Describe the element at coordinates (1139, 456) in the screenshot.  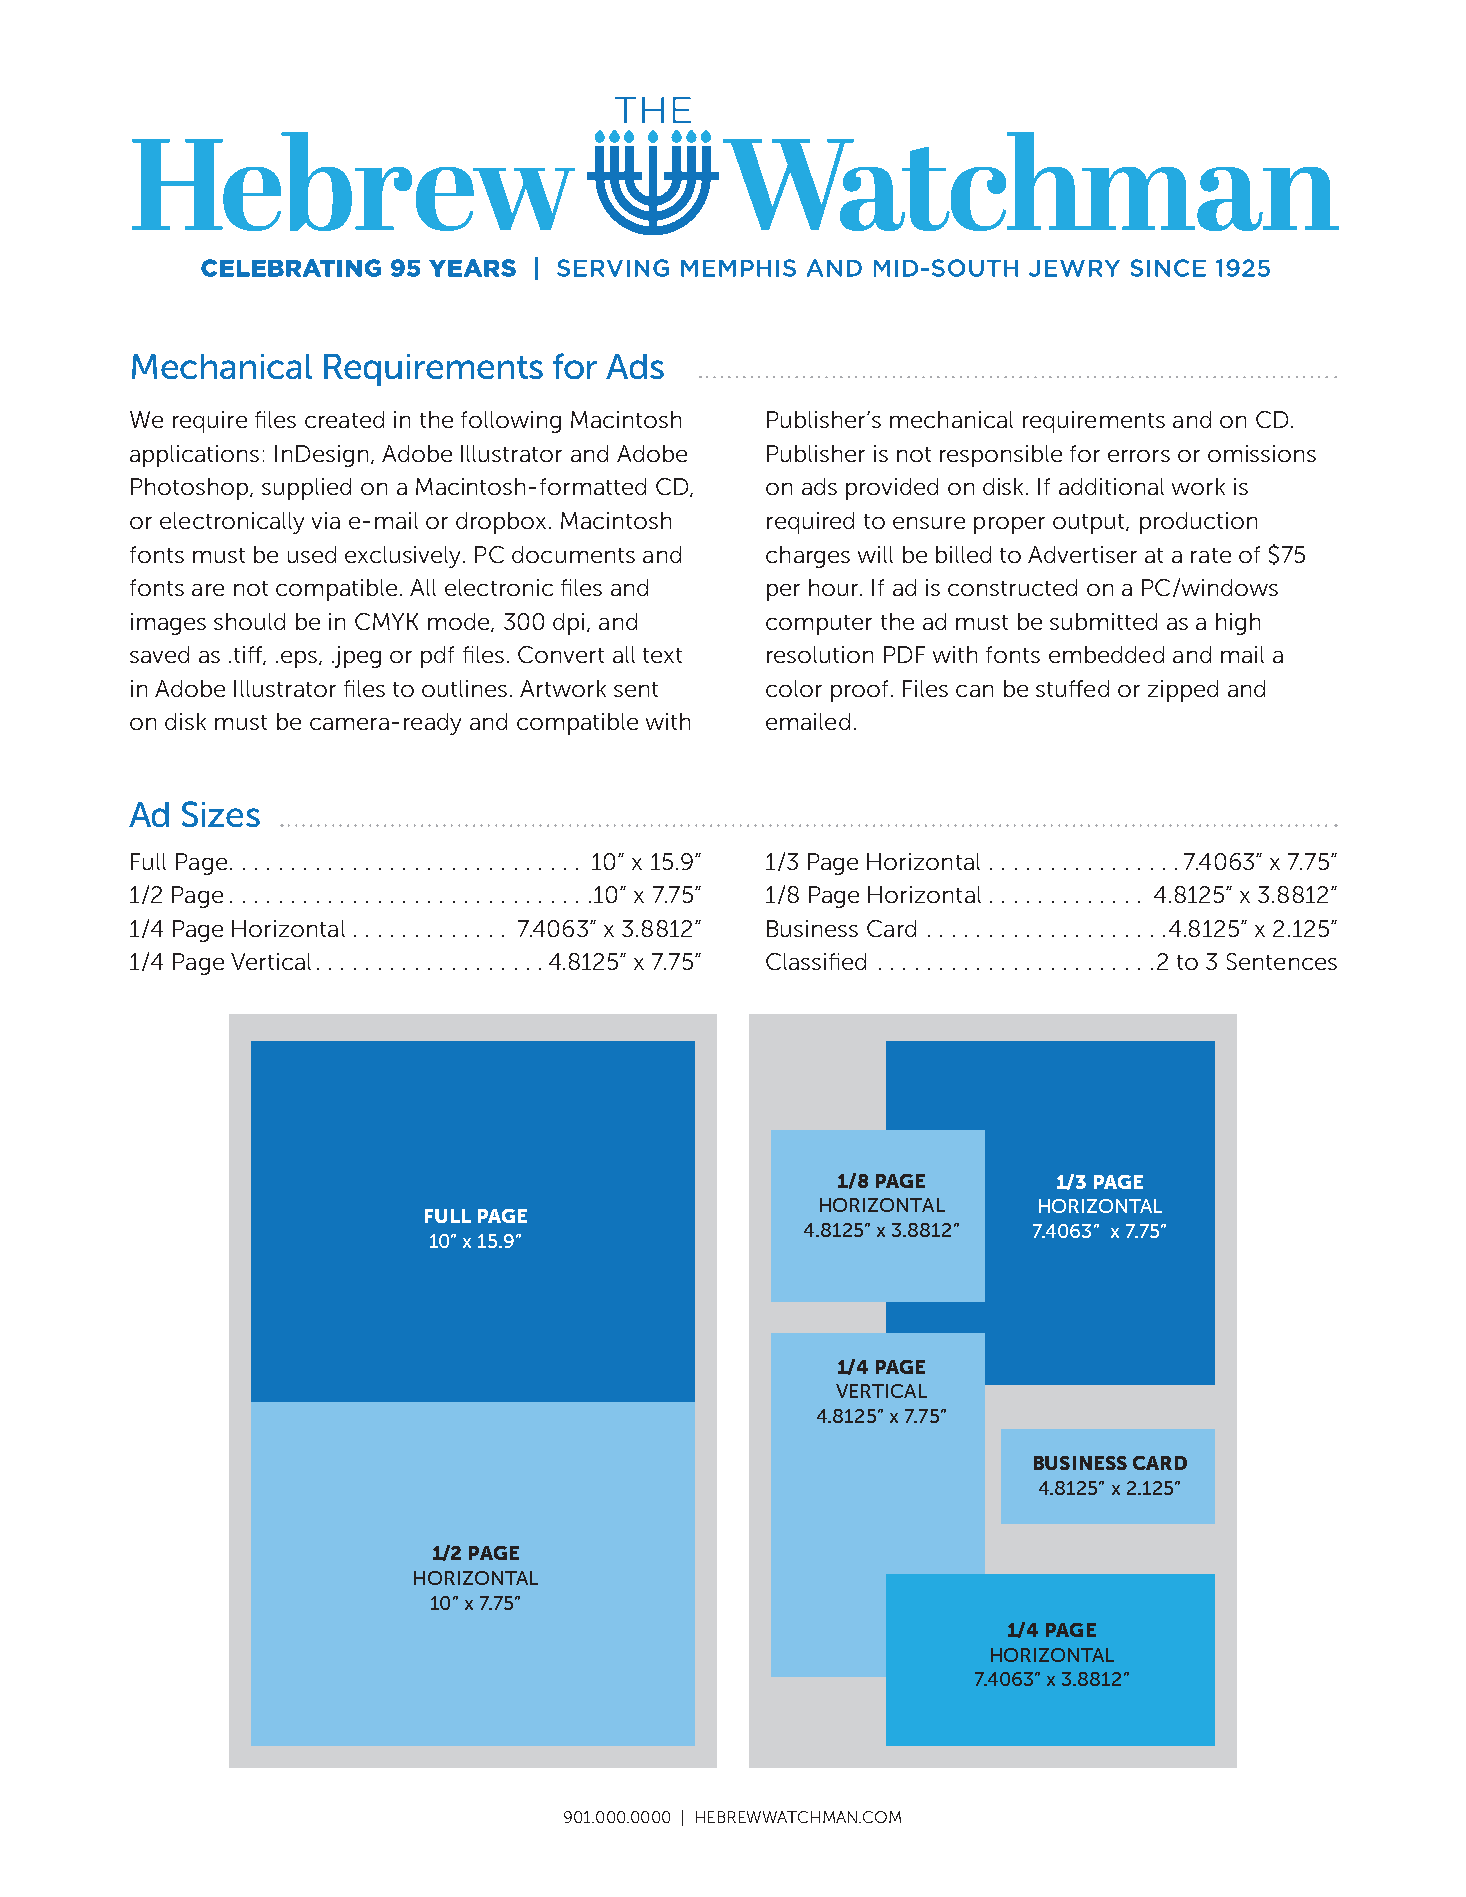
I see `errors` at that location.
